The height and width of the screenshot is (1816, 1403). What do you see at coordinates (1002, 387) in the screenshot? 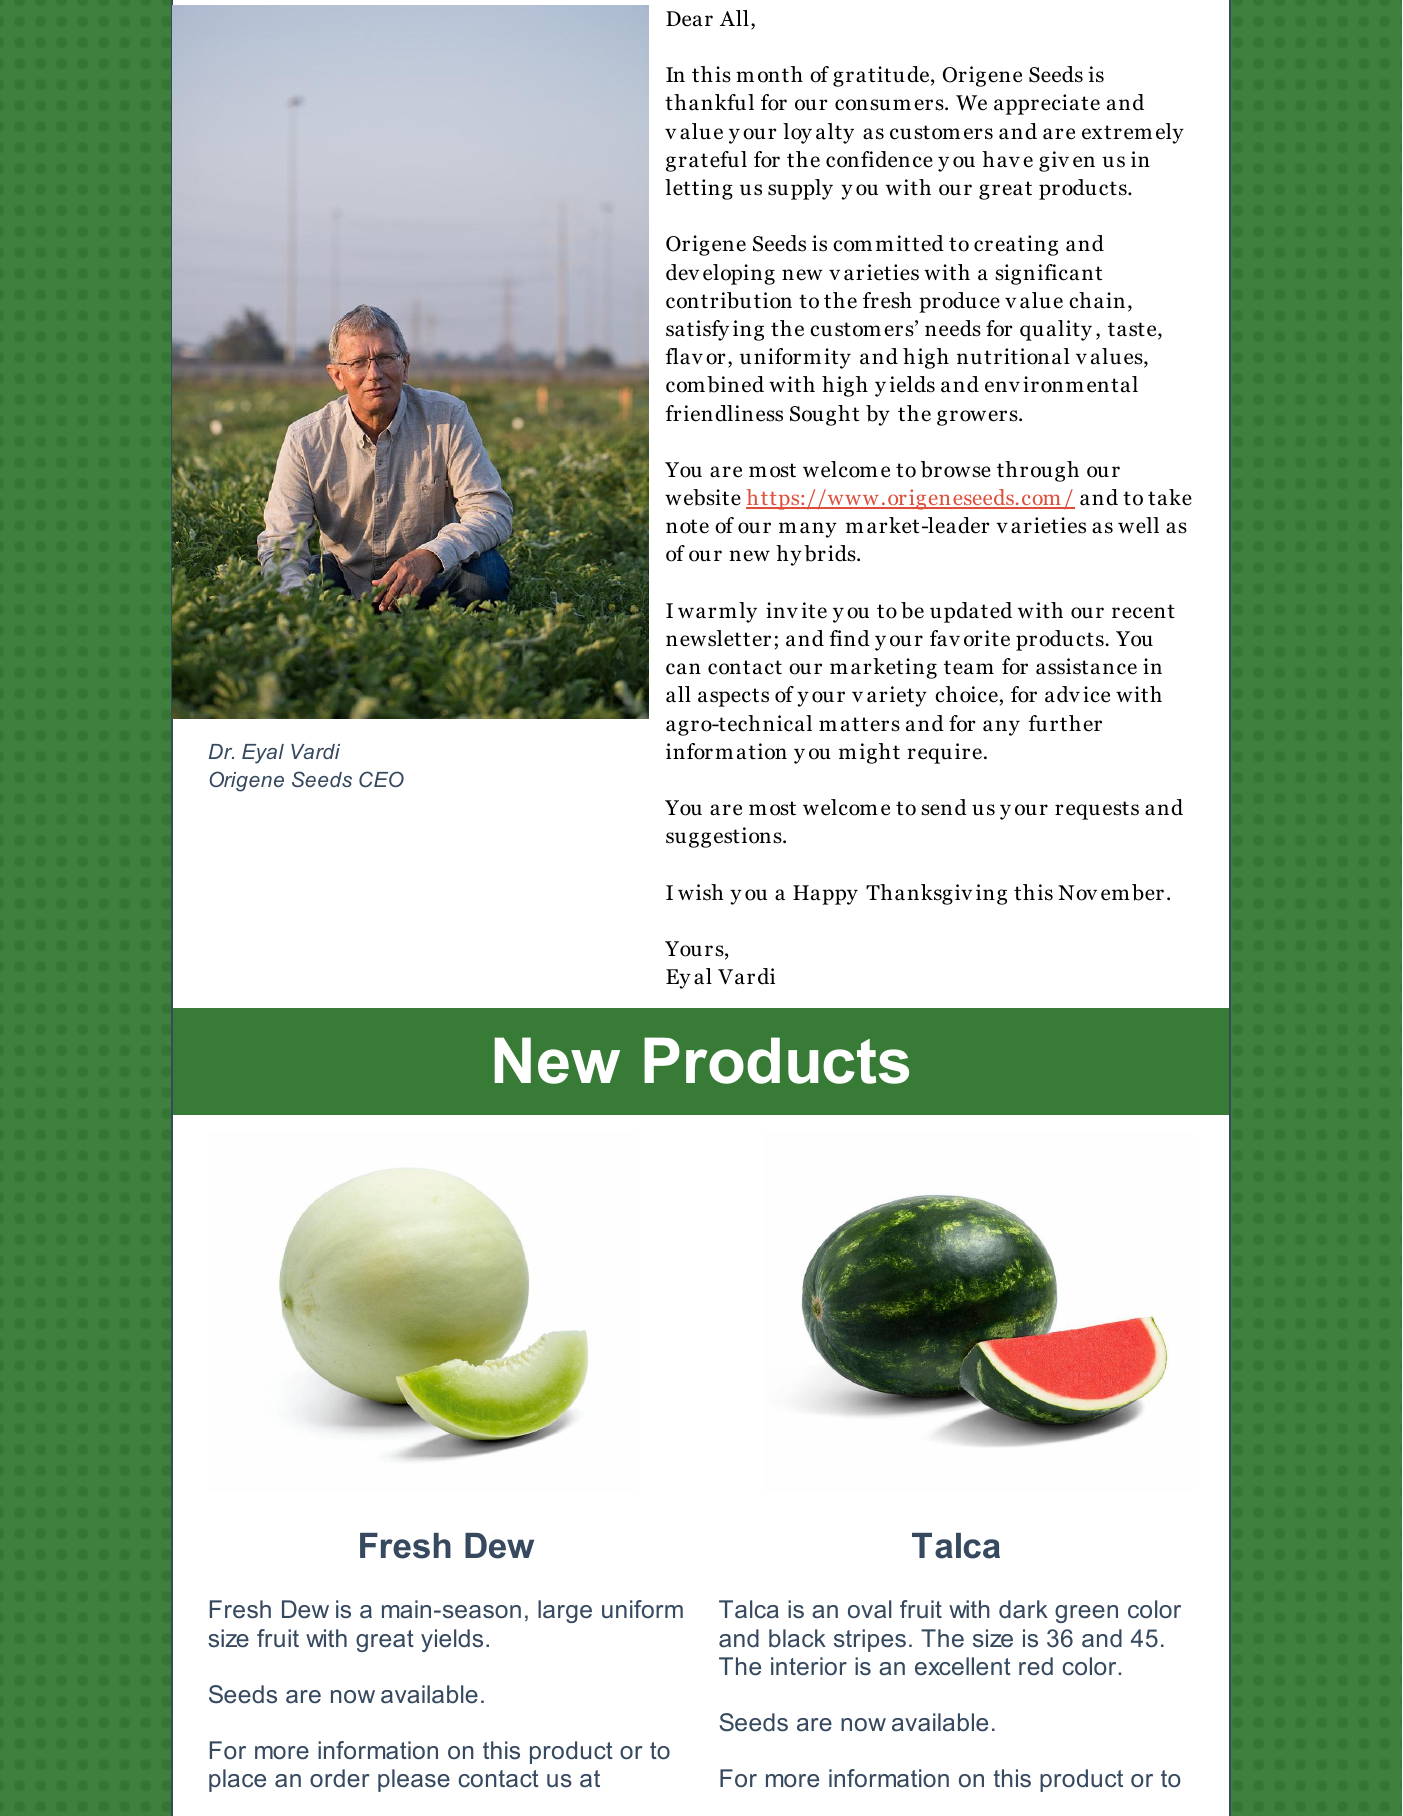
I see `env` at bounding box center [1002, 387].
